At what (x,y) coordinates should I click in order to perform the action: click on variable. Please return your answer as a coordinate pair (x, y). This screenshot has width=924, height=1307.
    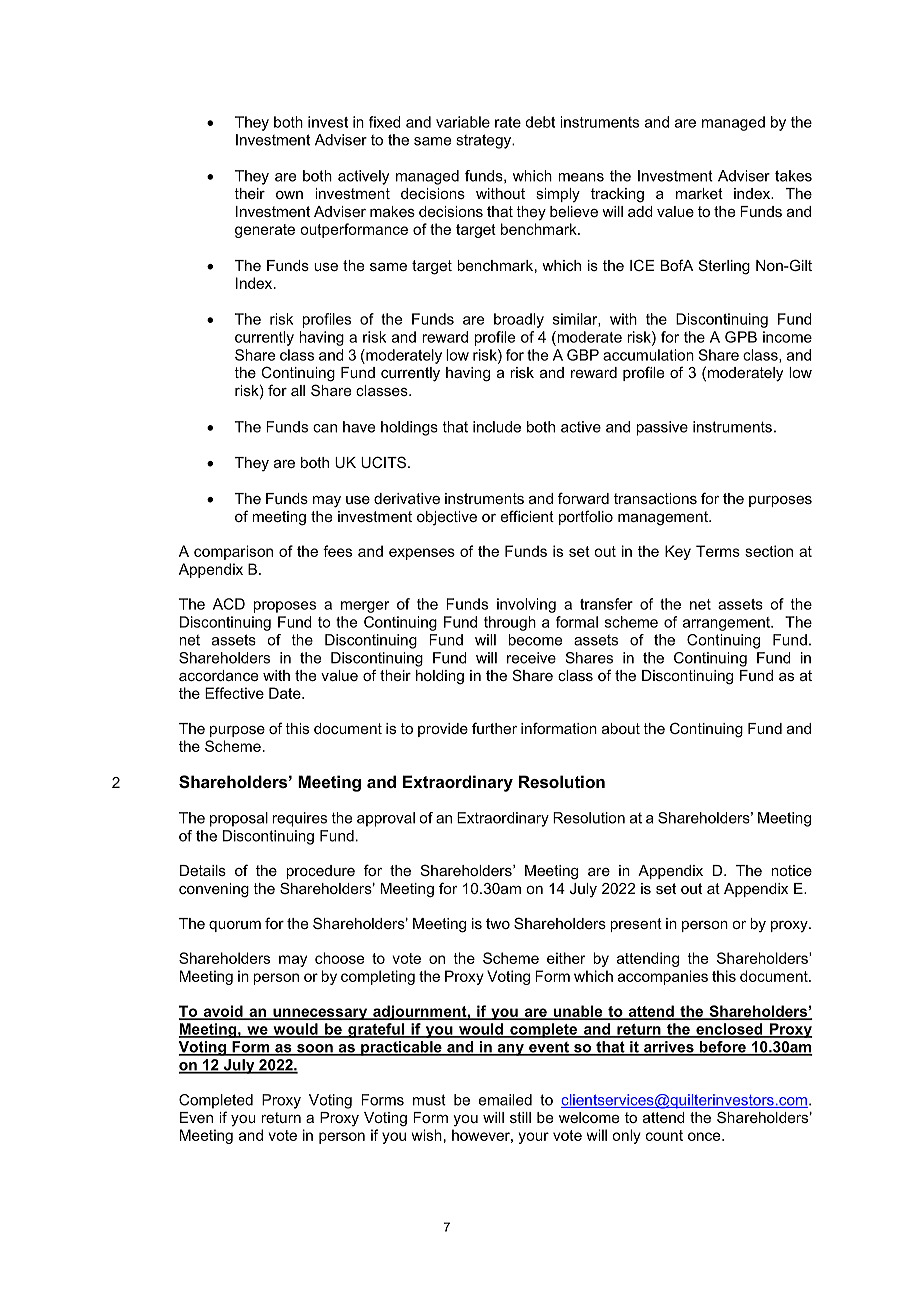
    Looking at the image, I should click on (463, 122).
